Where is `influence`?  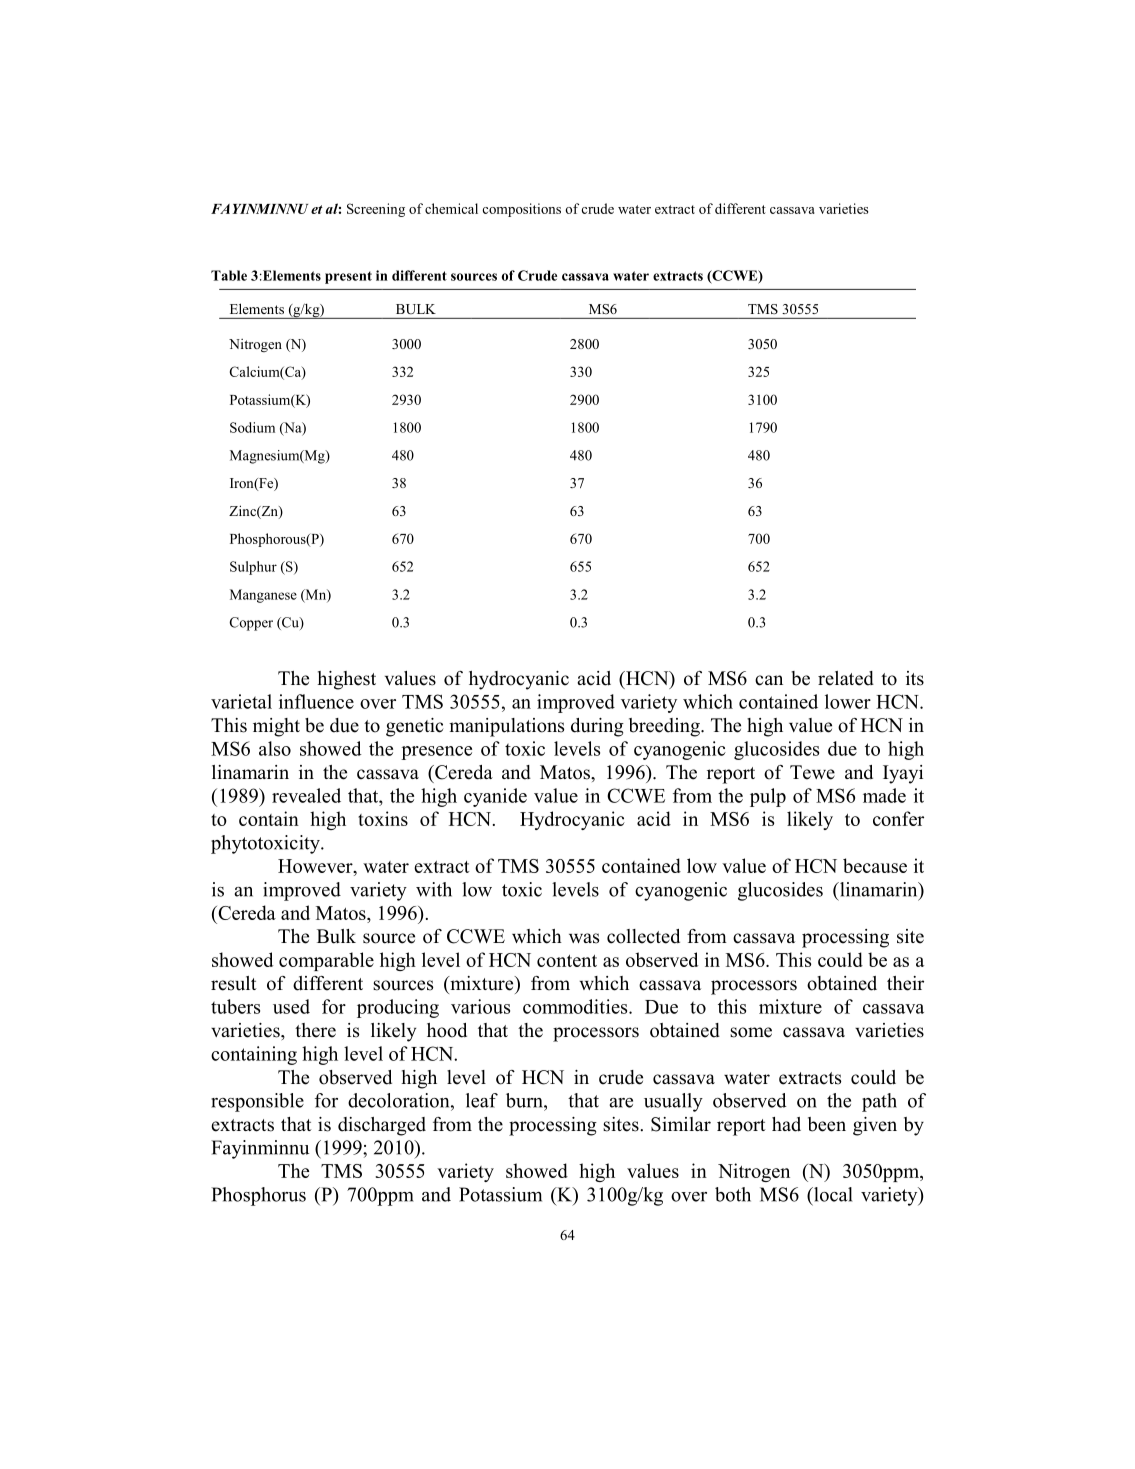 influence is located at coordinates (316, 701).
